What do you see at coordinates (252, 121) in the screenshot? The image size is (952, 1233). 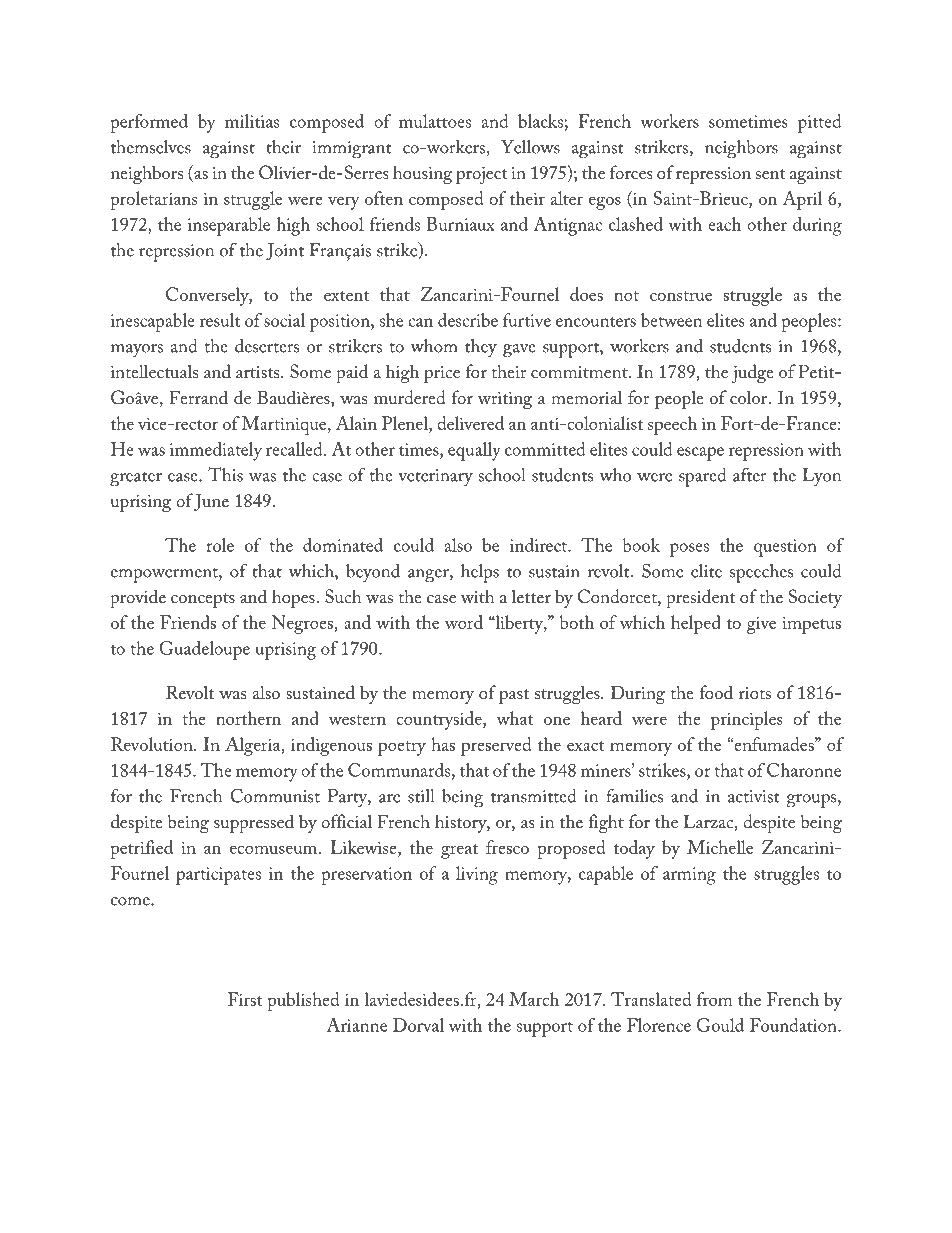 I see `militias` at bounding box center [252, 121].
